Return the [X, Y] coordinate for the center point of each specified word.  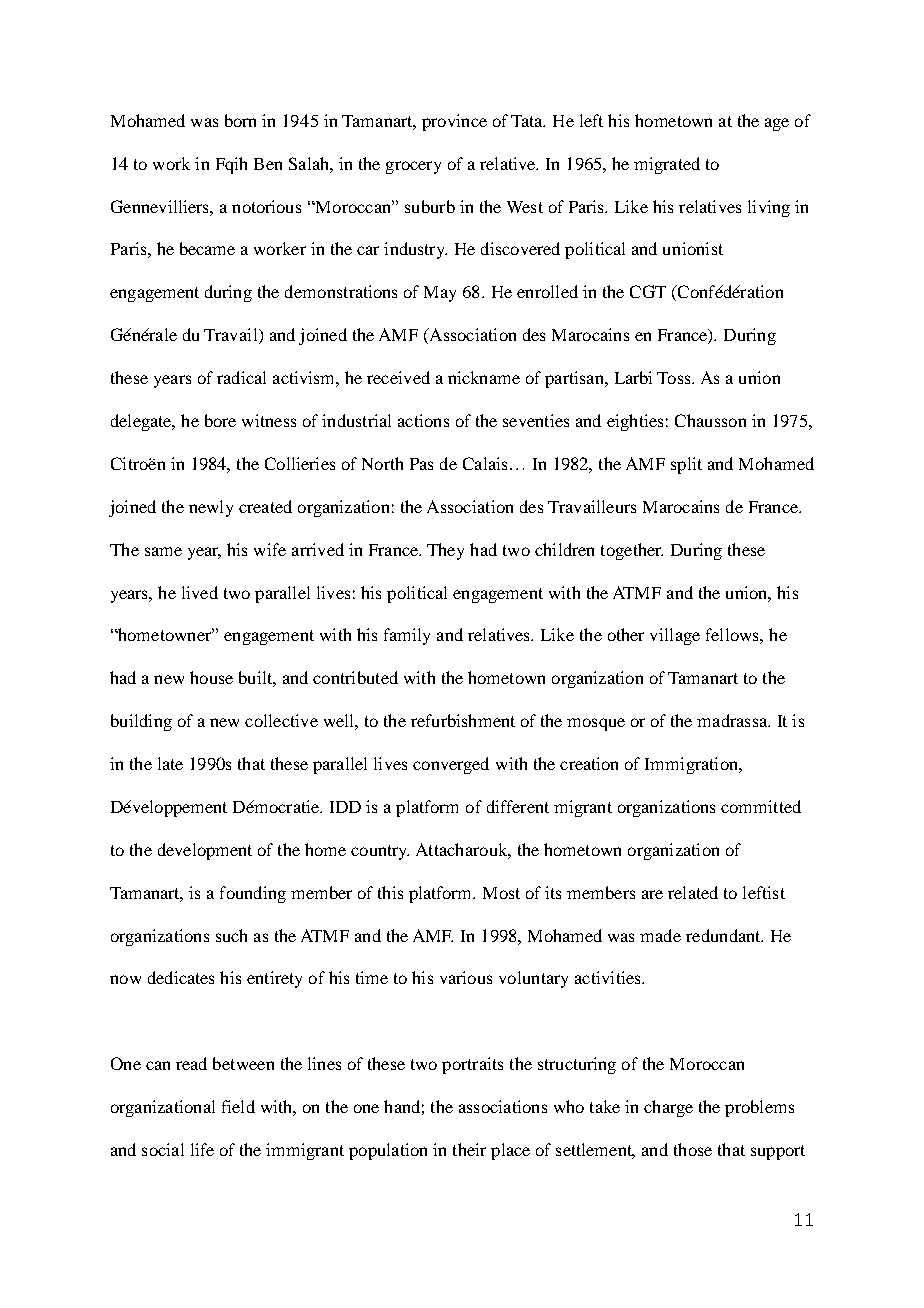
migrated [667, 165]
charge [668, 1108]
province [454, 122]
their [469, 1149]
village [675, 636]
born [240, 120]
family [407, 636]
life [202, 1149]
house [211, 677]
